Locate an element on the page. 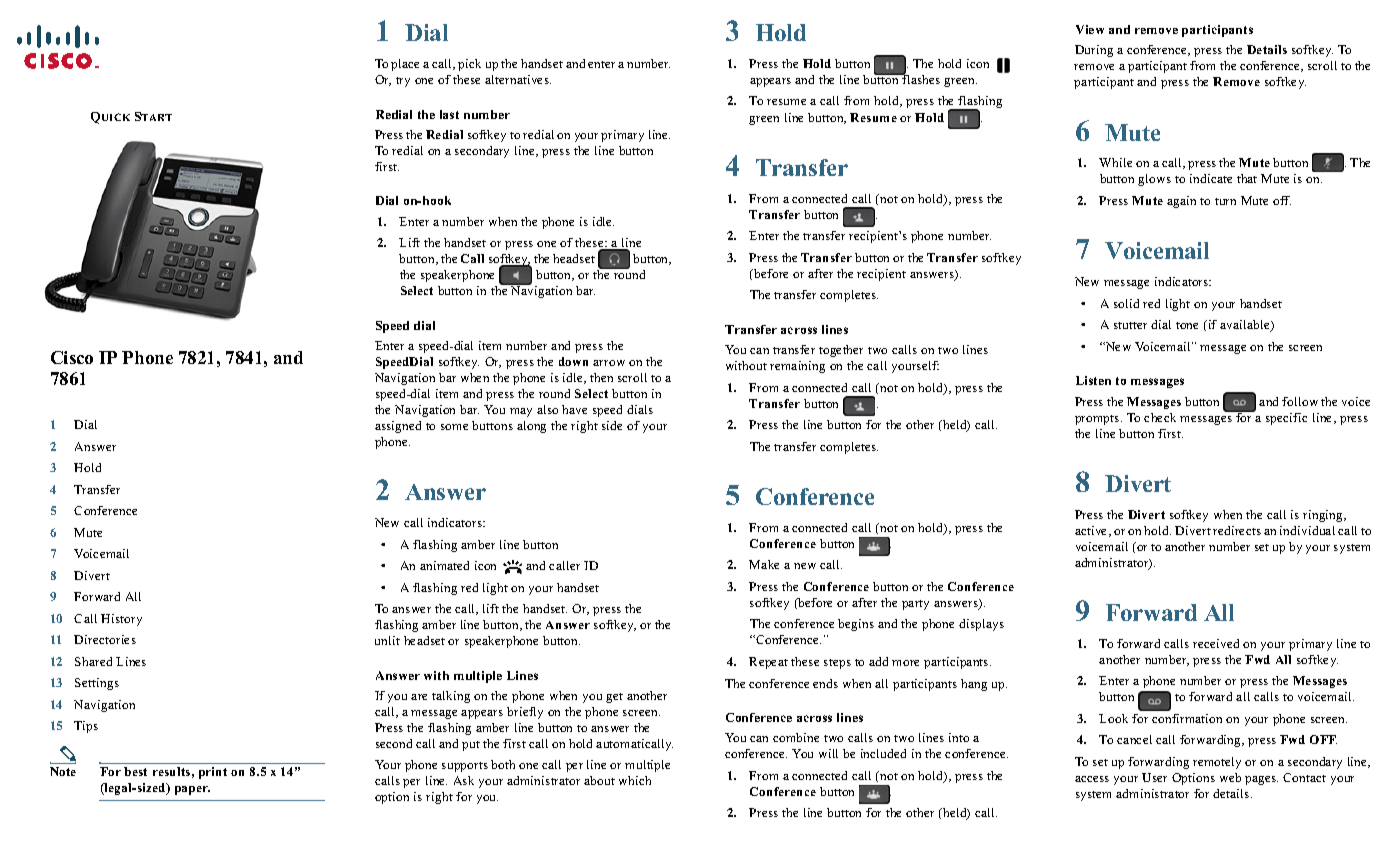  together is located at coordinates (841, 351).
